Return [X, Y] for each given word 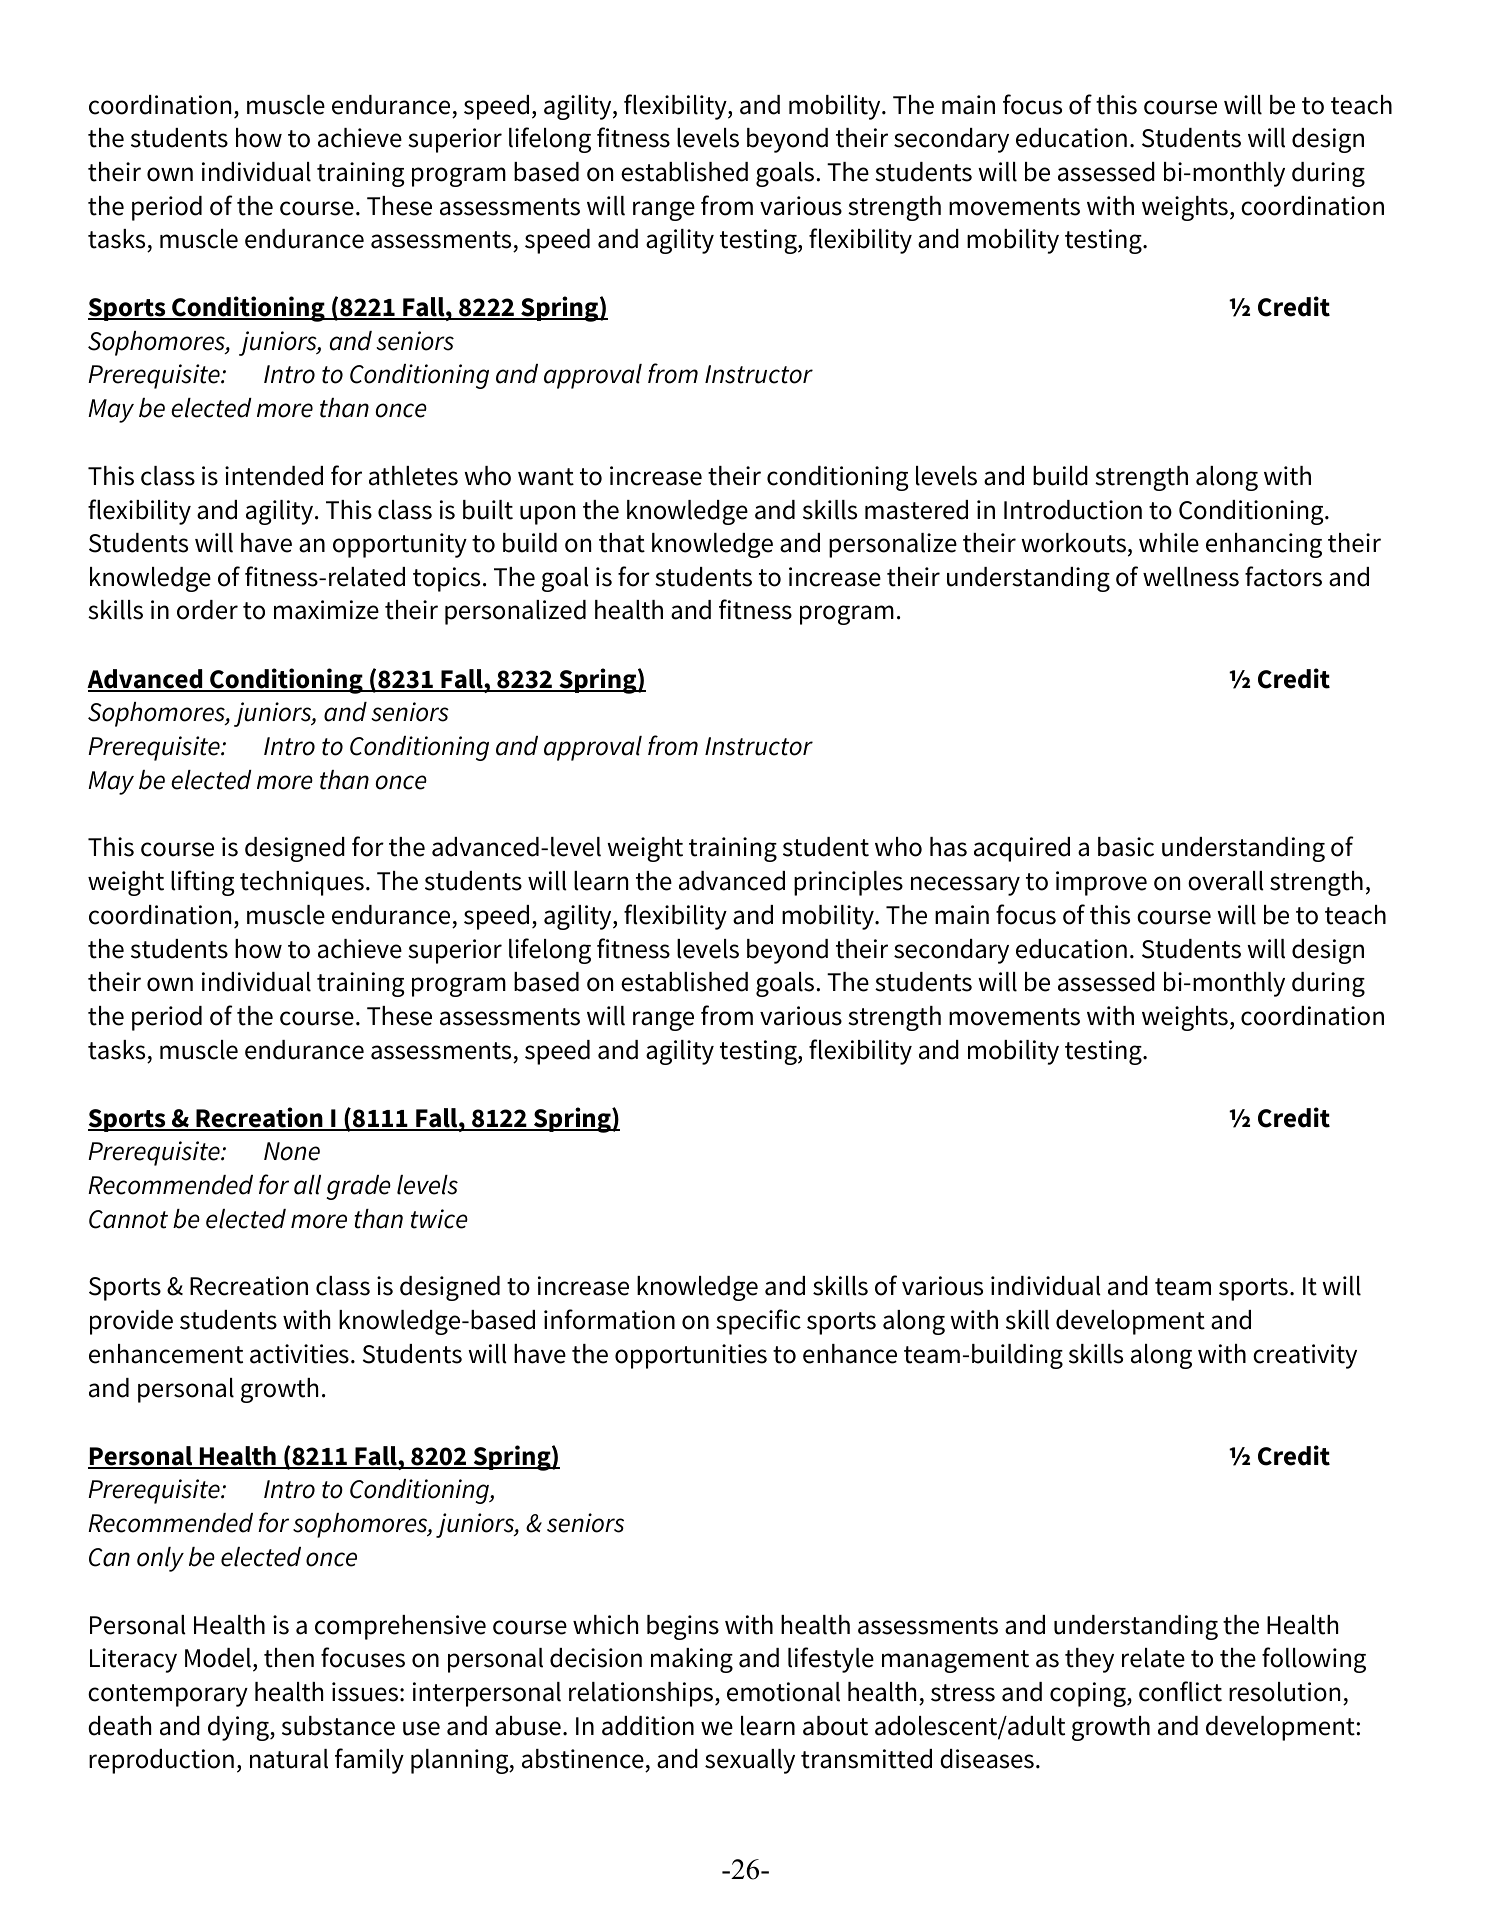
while [1169, 543]
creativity [1305, 1356]
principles [848, 883]
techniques [302, 883]
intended [274, 476]
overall [1226, 881]
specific [758, 1322]
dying [239, 1728]
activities [299, 1354]
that [622, 543]
